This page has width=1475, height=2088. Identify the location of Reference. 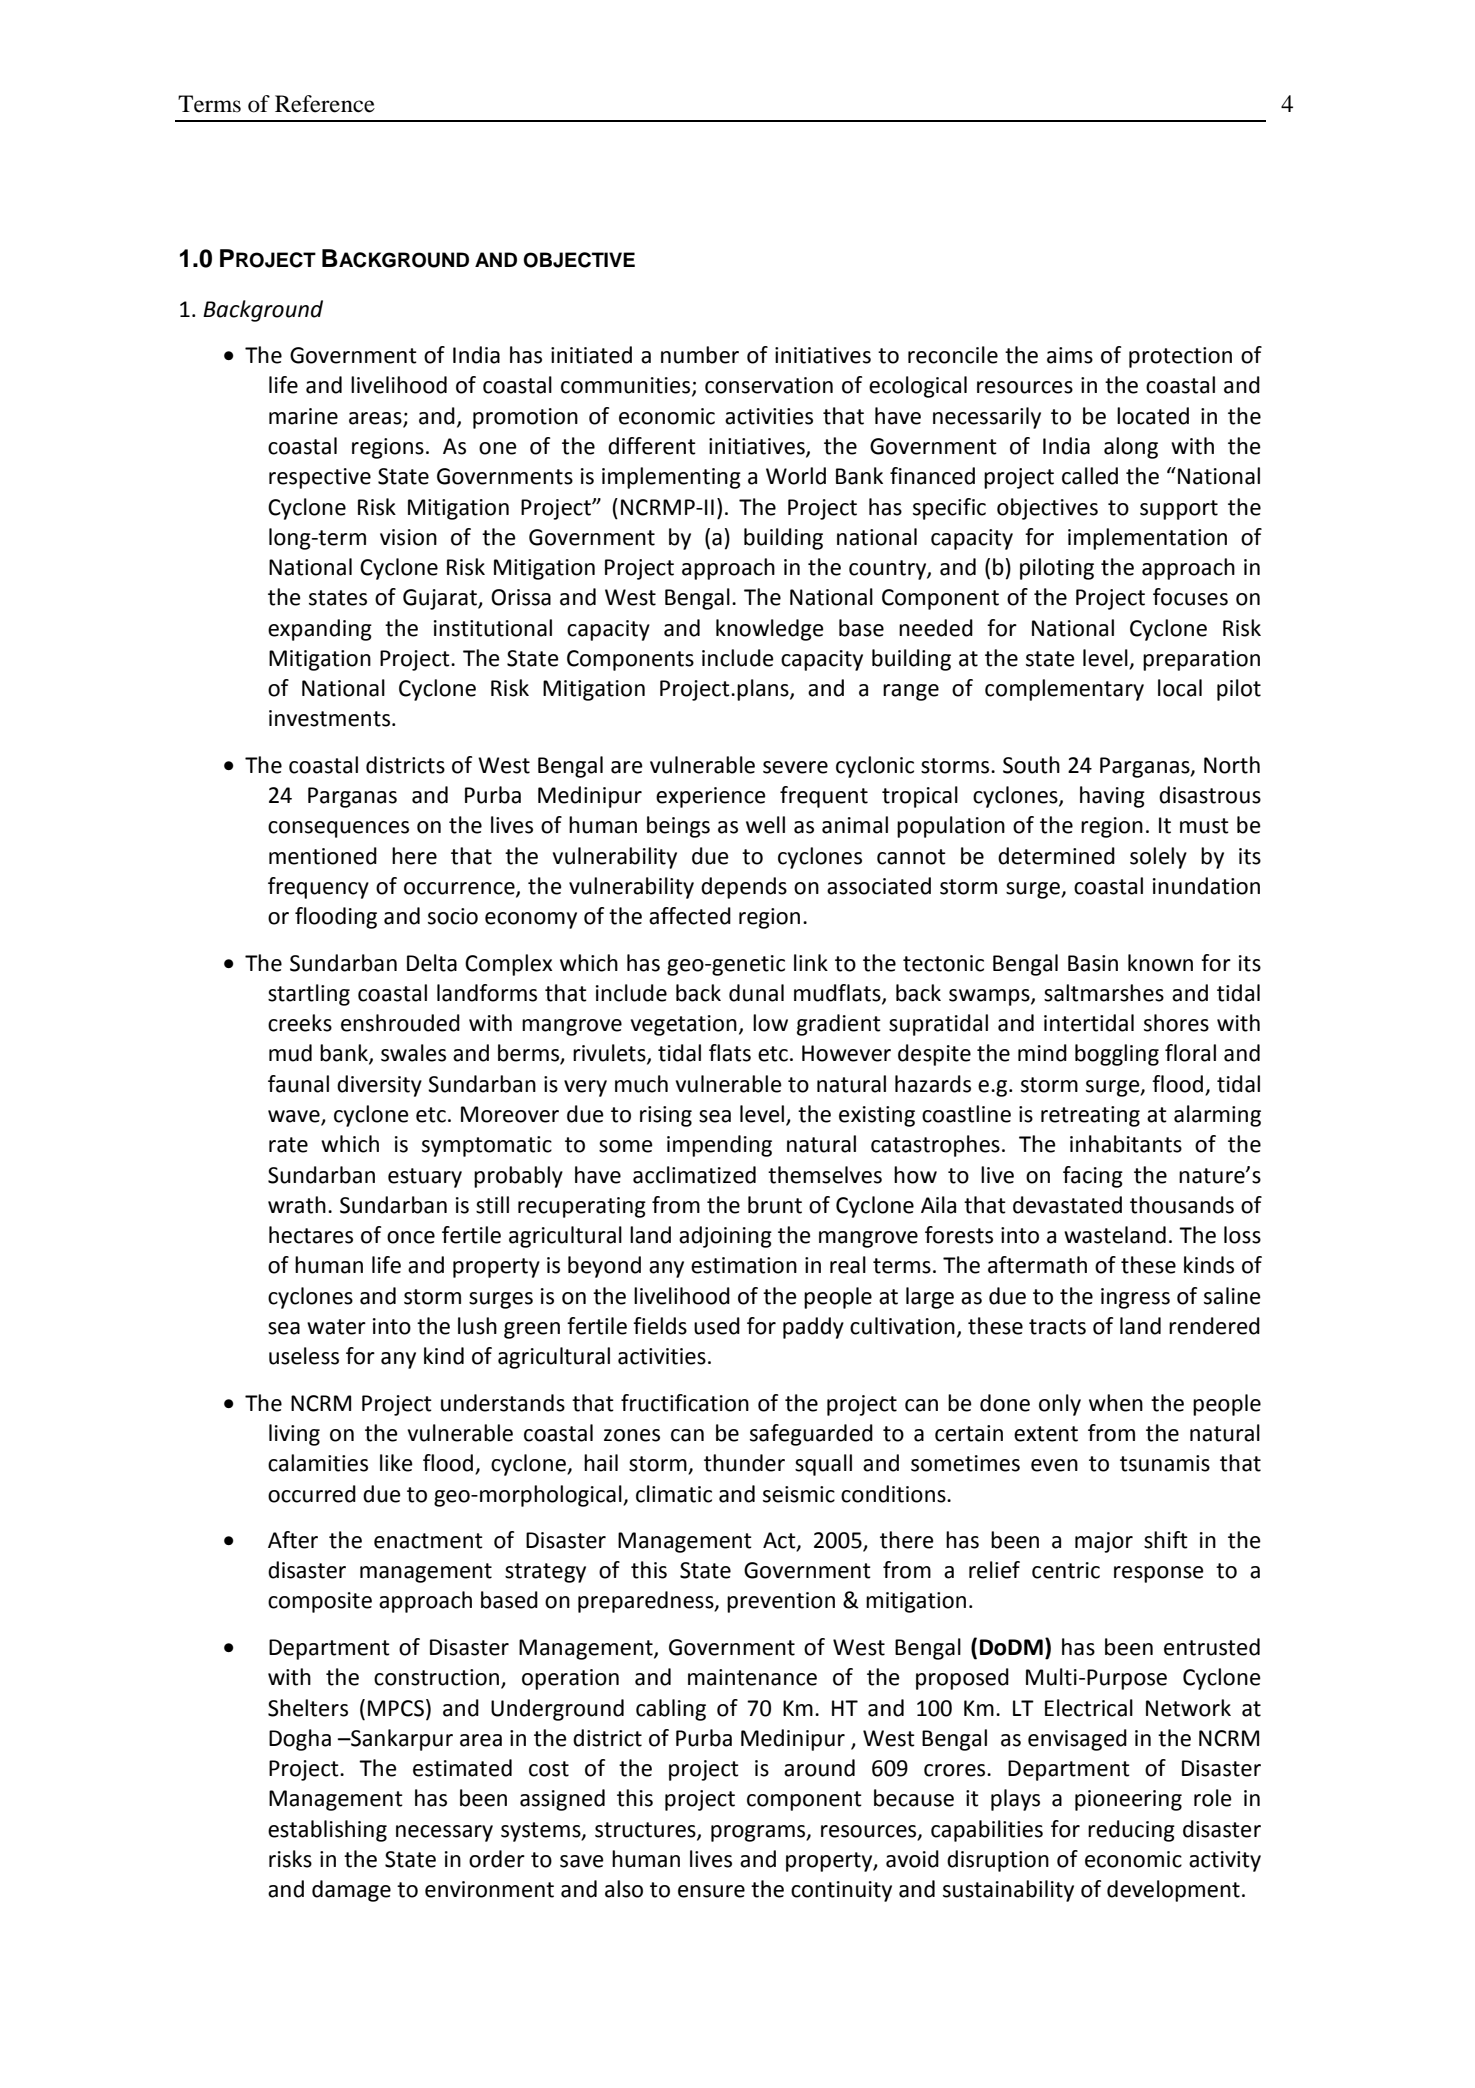
(325, 104).
